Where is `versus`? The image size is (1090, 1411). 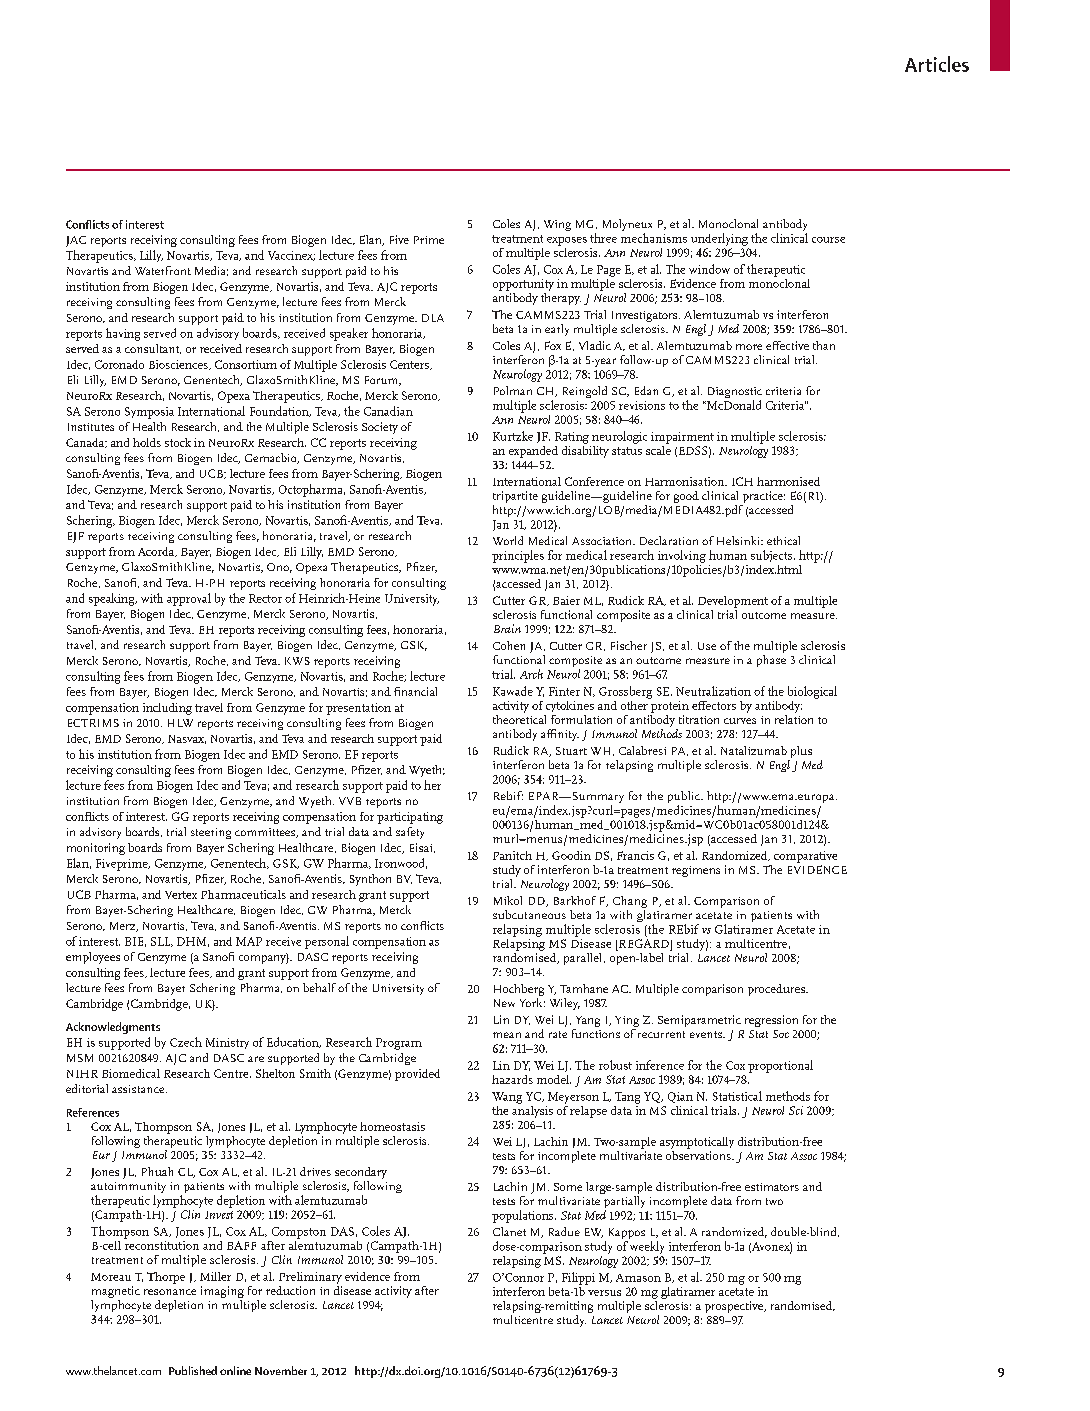 versus is located at coordinates (604, 1293).
